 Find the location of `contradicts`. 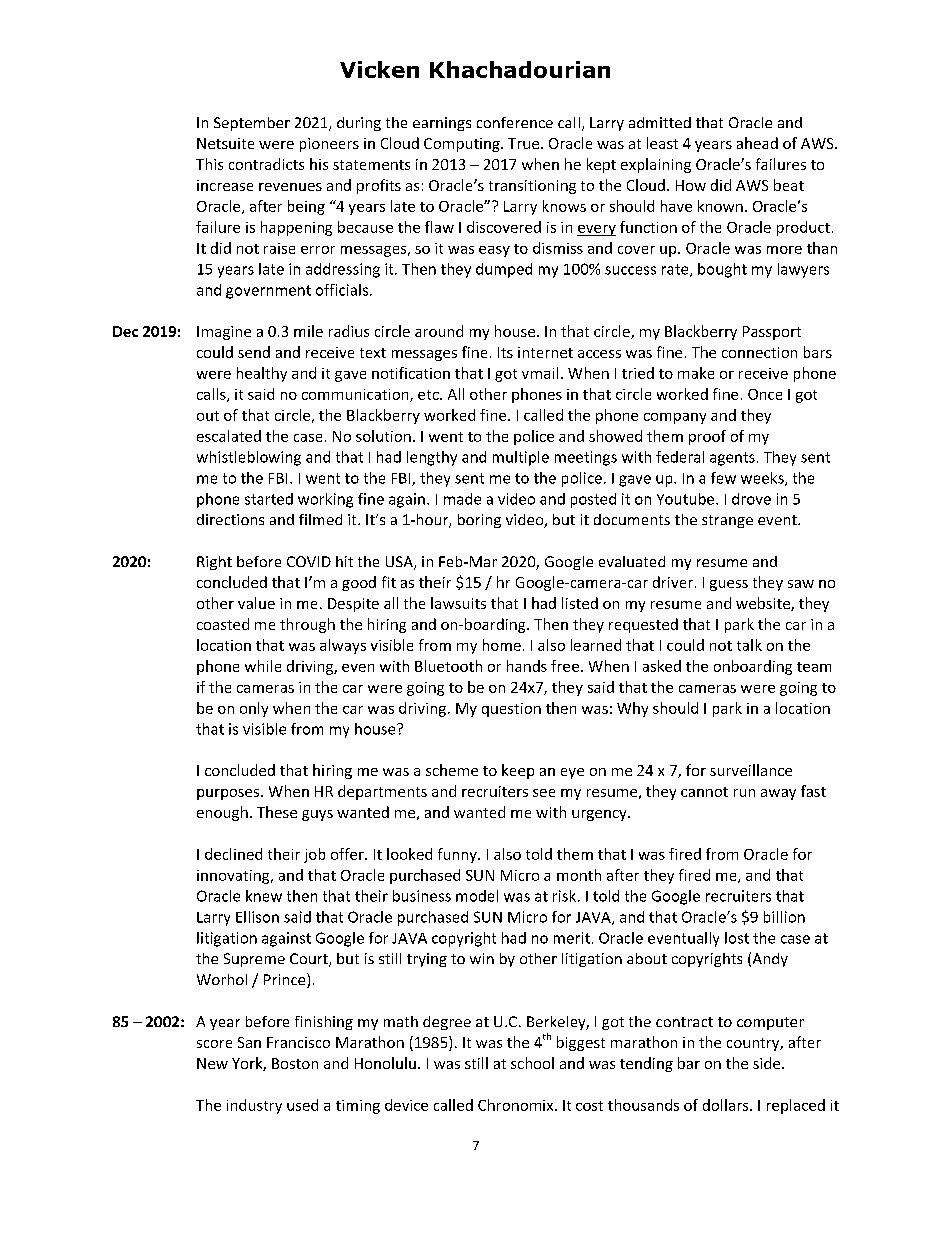

contradicts is located at coordinates (266, 164).
